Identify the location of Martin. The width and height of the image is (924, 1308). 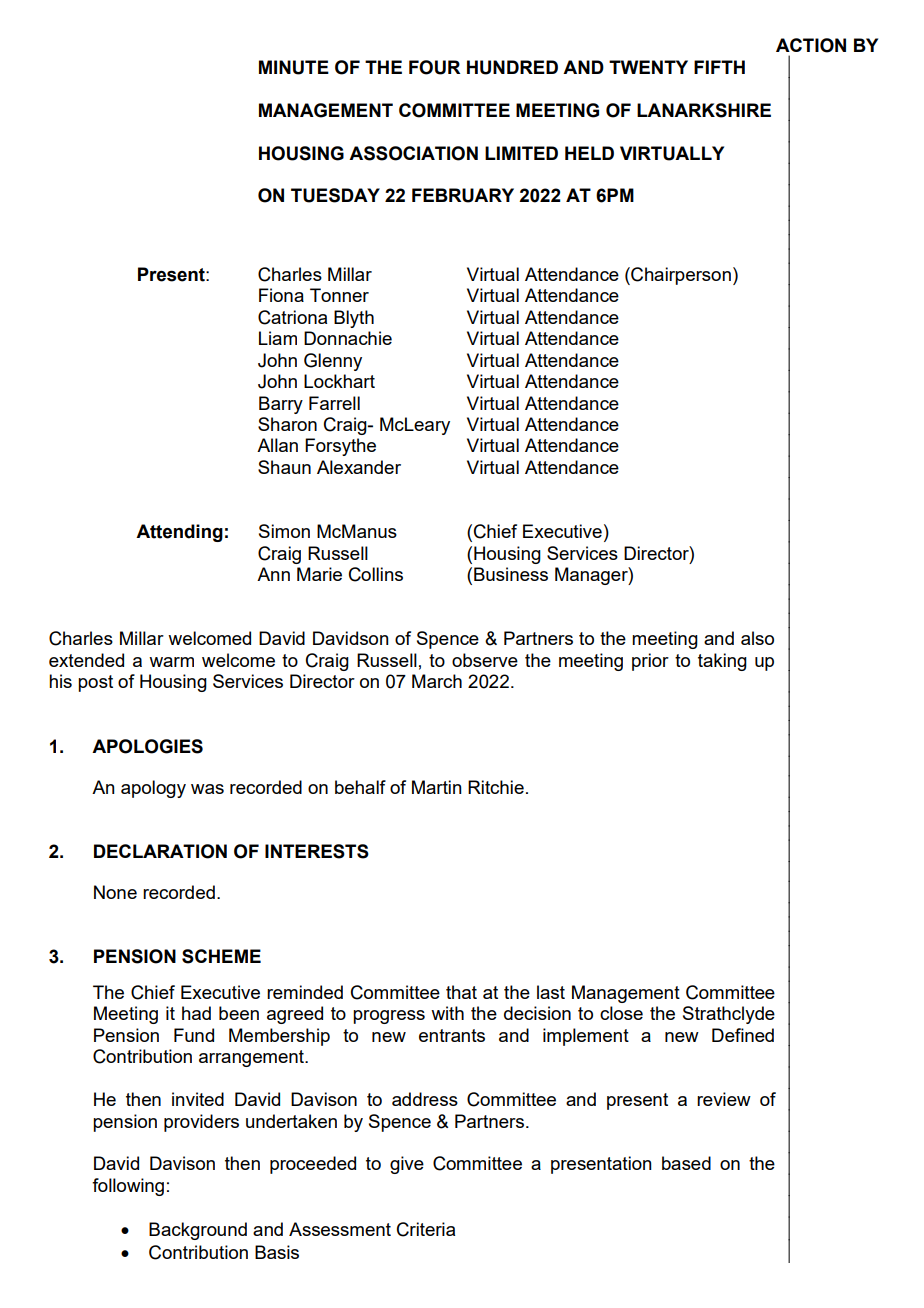
(437, 787).
